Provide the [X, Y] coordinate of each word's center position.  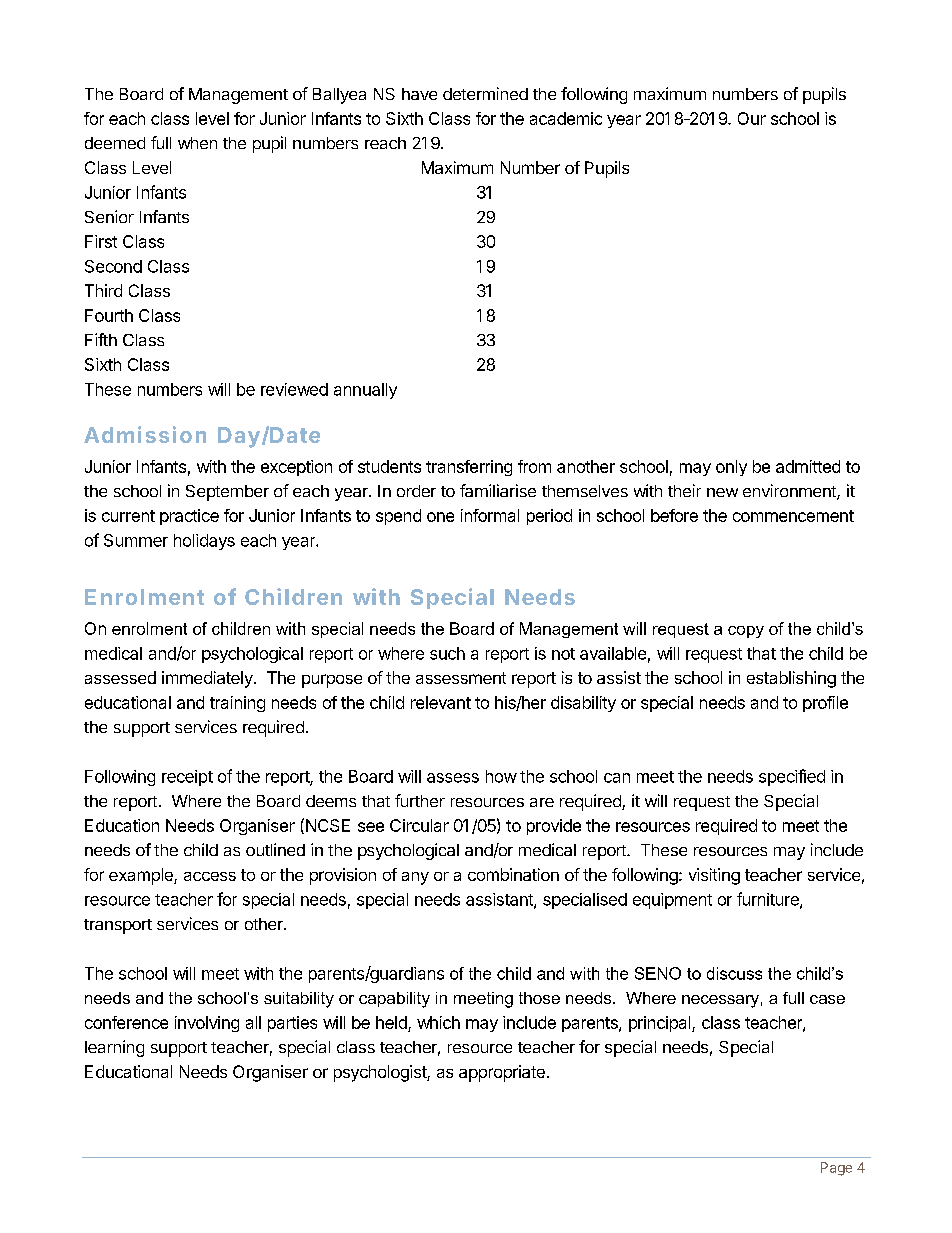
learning [114, 1048]
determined [485, 93]
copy [746, 632]
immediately [208, 679]
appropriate [502, 1073]
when [197, 143]
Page [836, 1169]
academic [566, 118]
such [447, 653]
